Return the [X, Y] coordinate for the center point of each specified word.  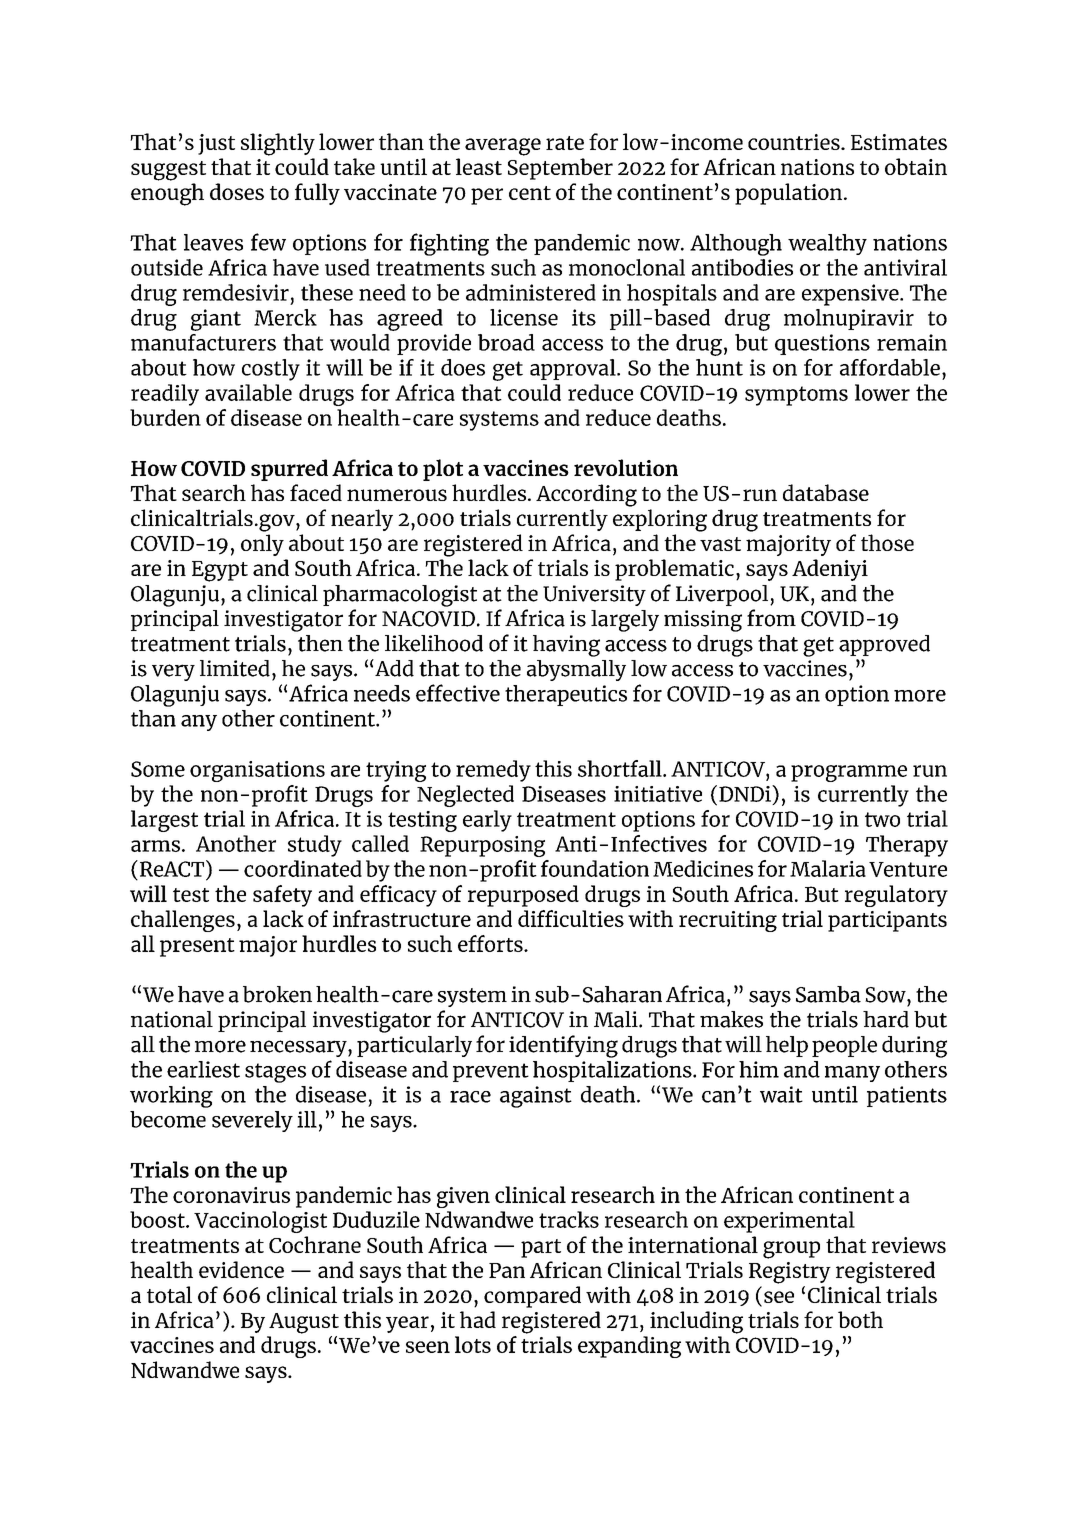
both [860, 1319]
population [790, 194]
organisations [257, 771]
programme [849, 773]
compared [532, 1297]
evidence [241, 1269]
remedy [493, 771]
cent [530, 193]
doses [237, 191]
